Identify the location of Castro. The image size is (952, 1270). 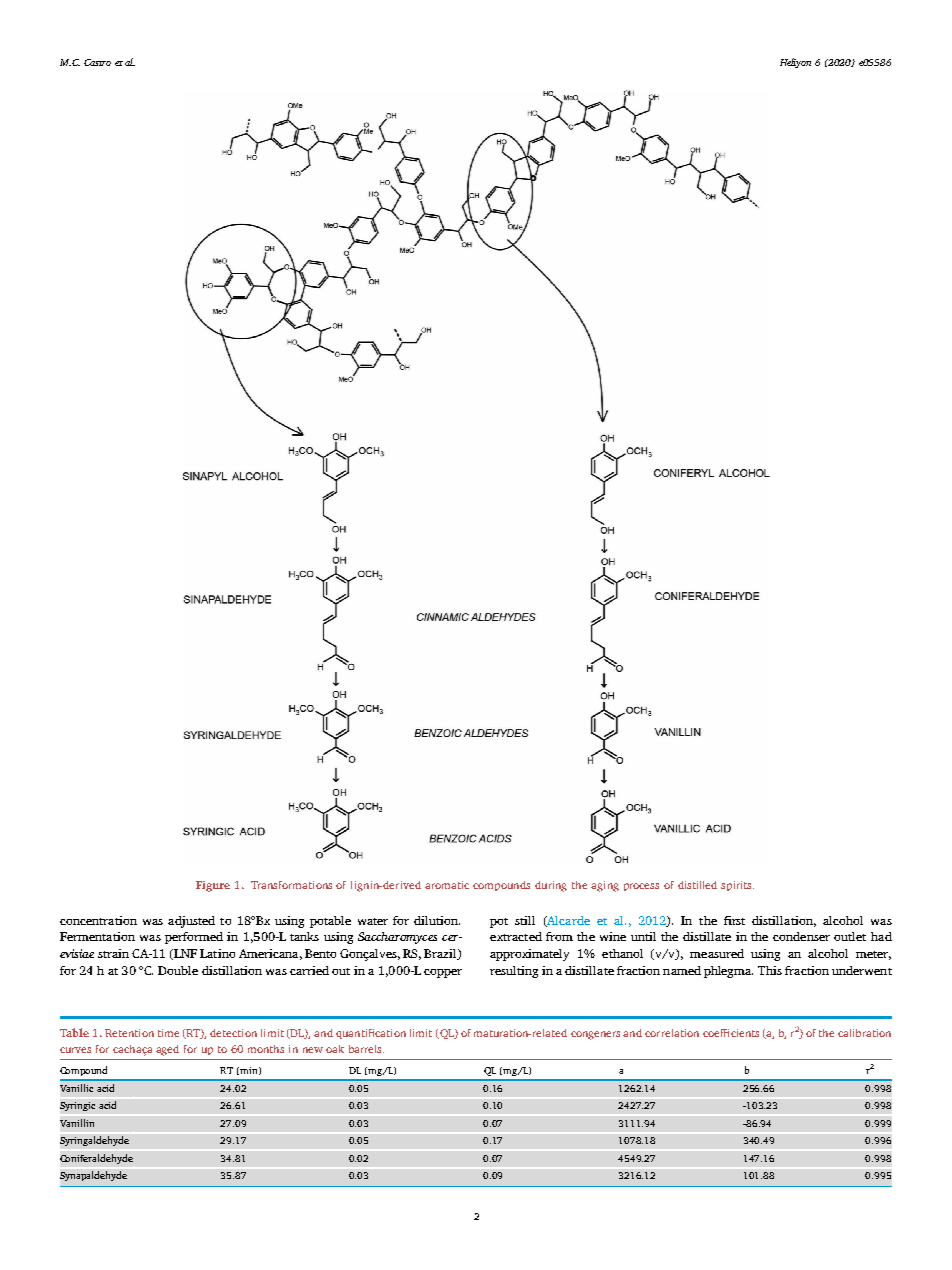
(97, 62).
